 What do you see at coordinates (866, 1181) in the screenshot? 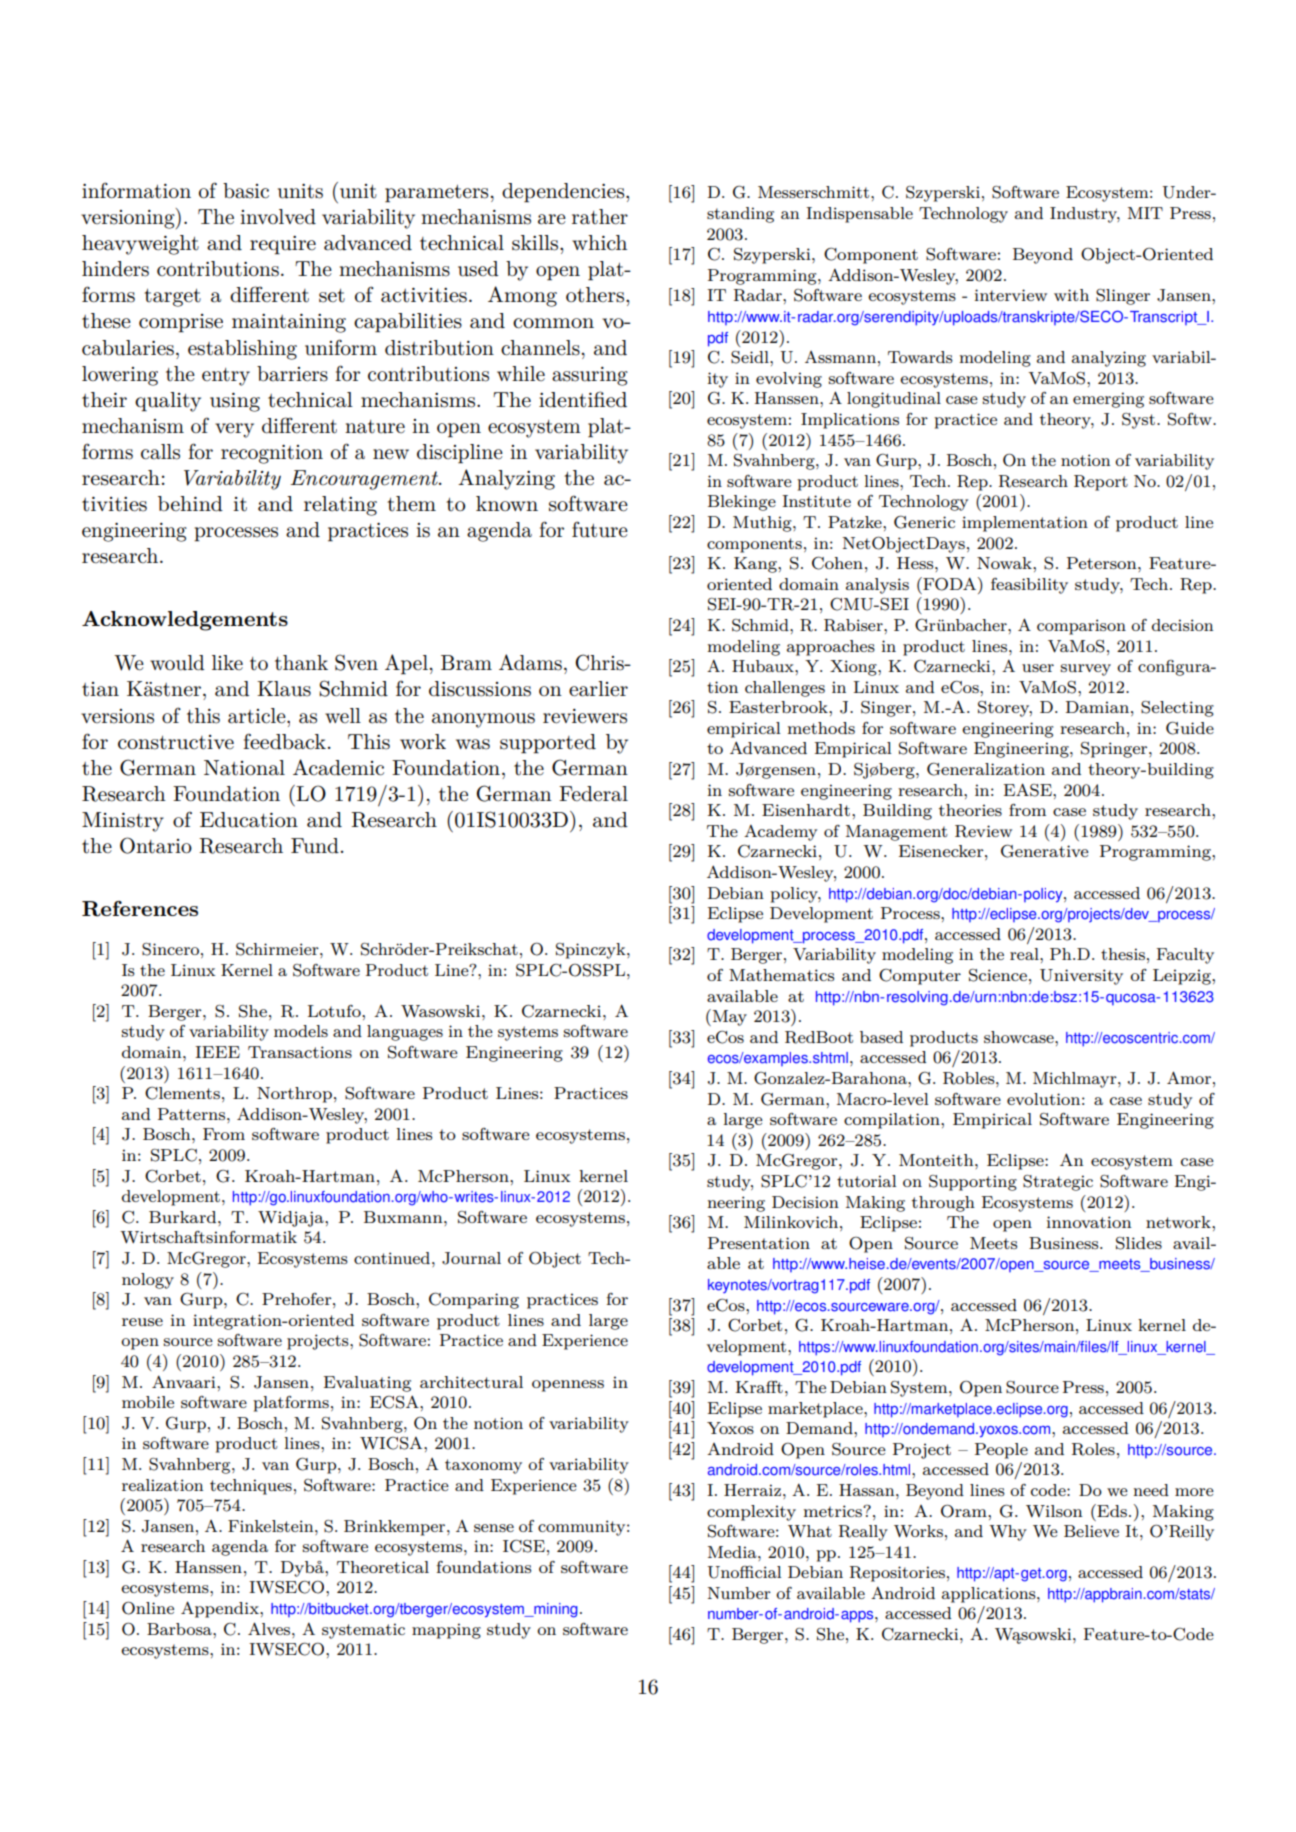
I see `tutorial` at bounding box center [866, 1181].
